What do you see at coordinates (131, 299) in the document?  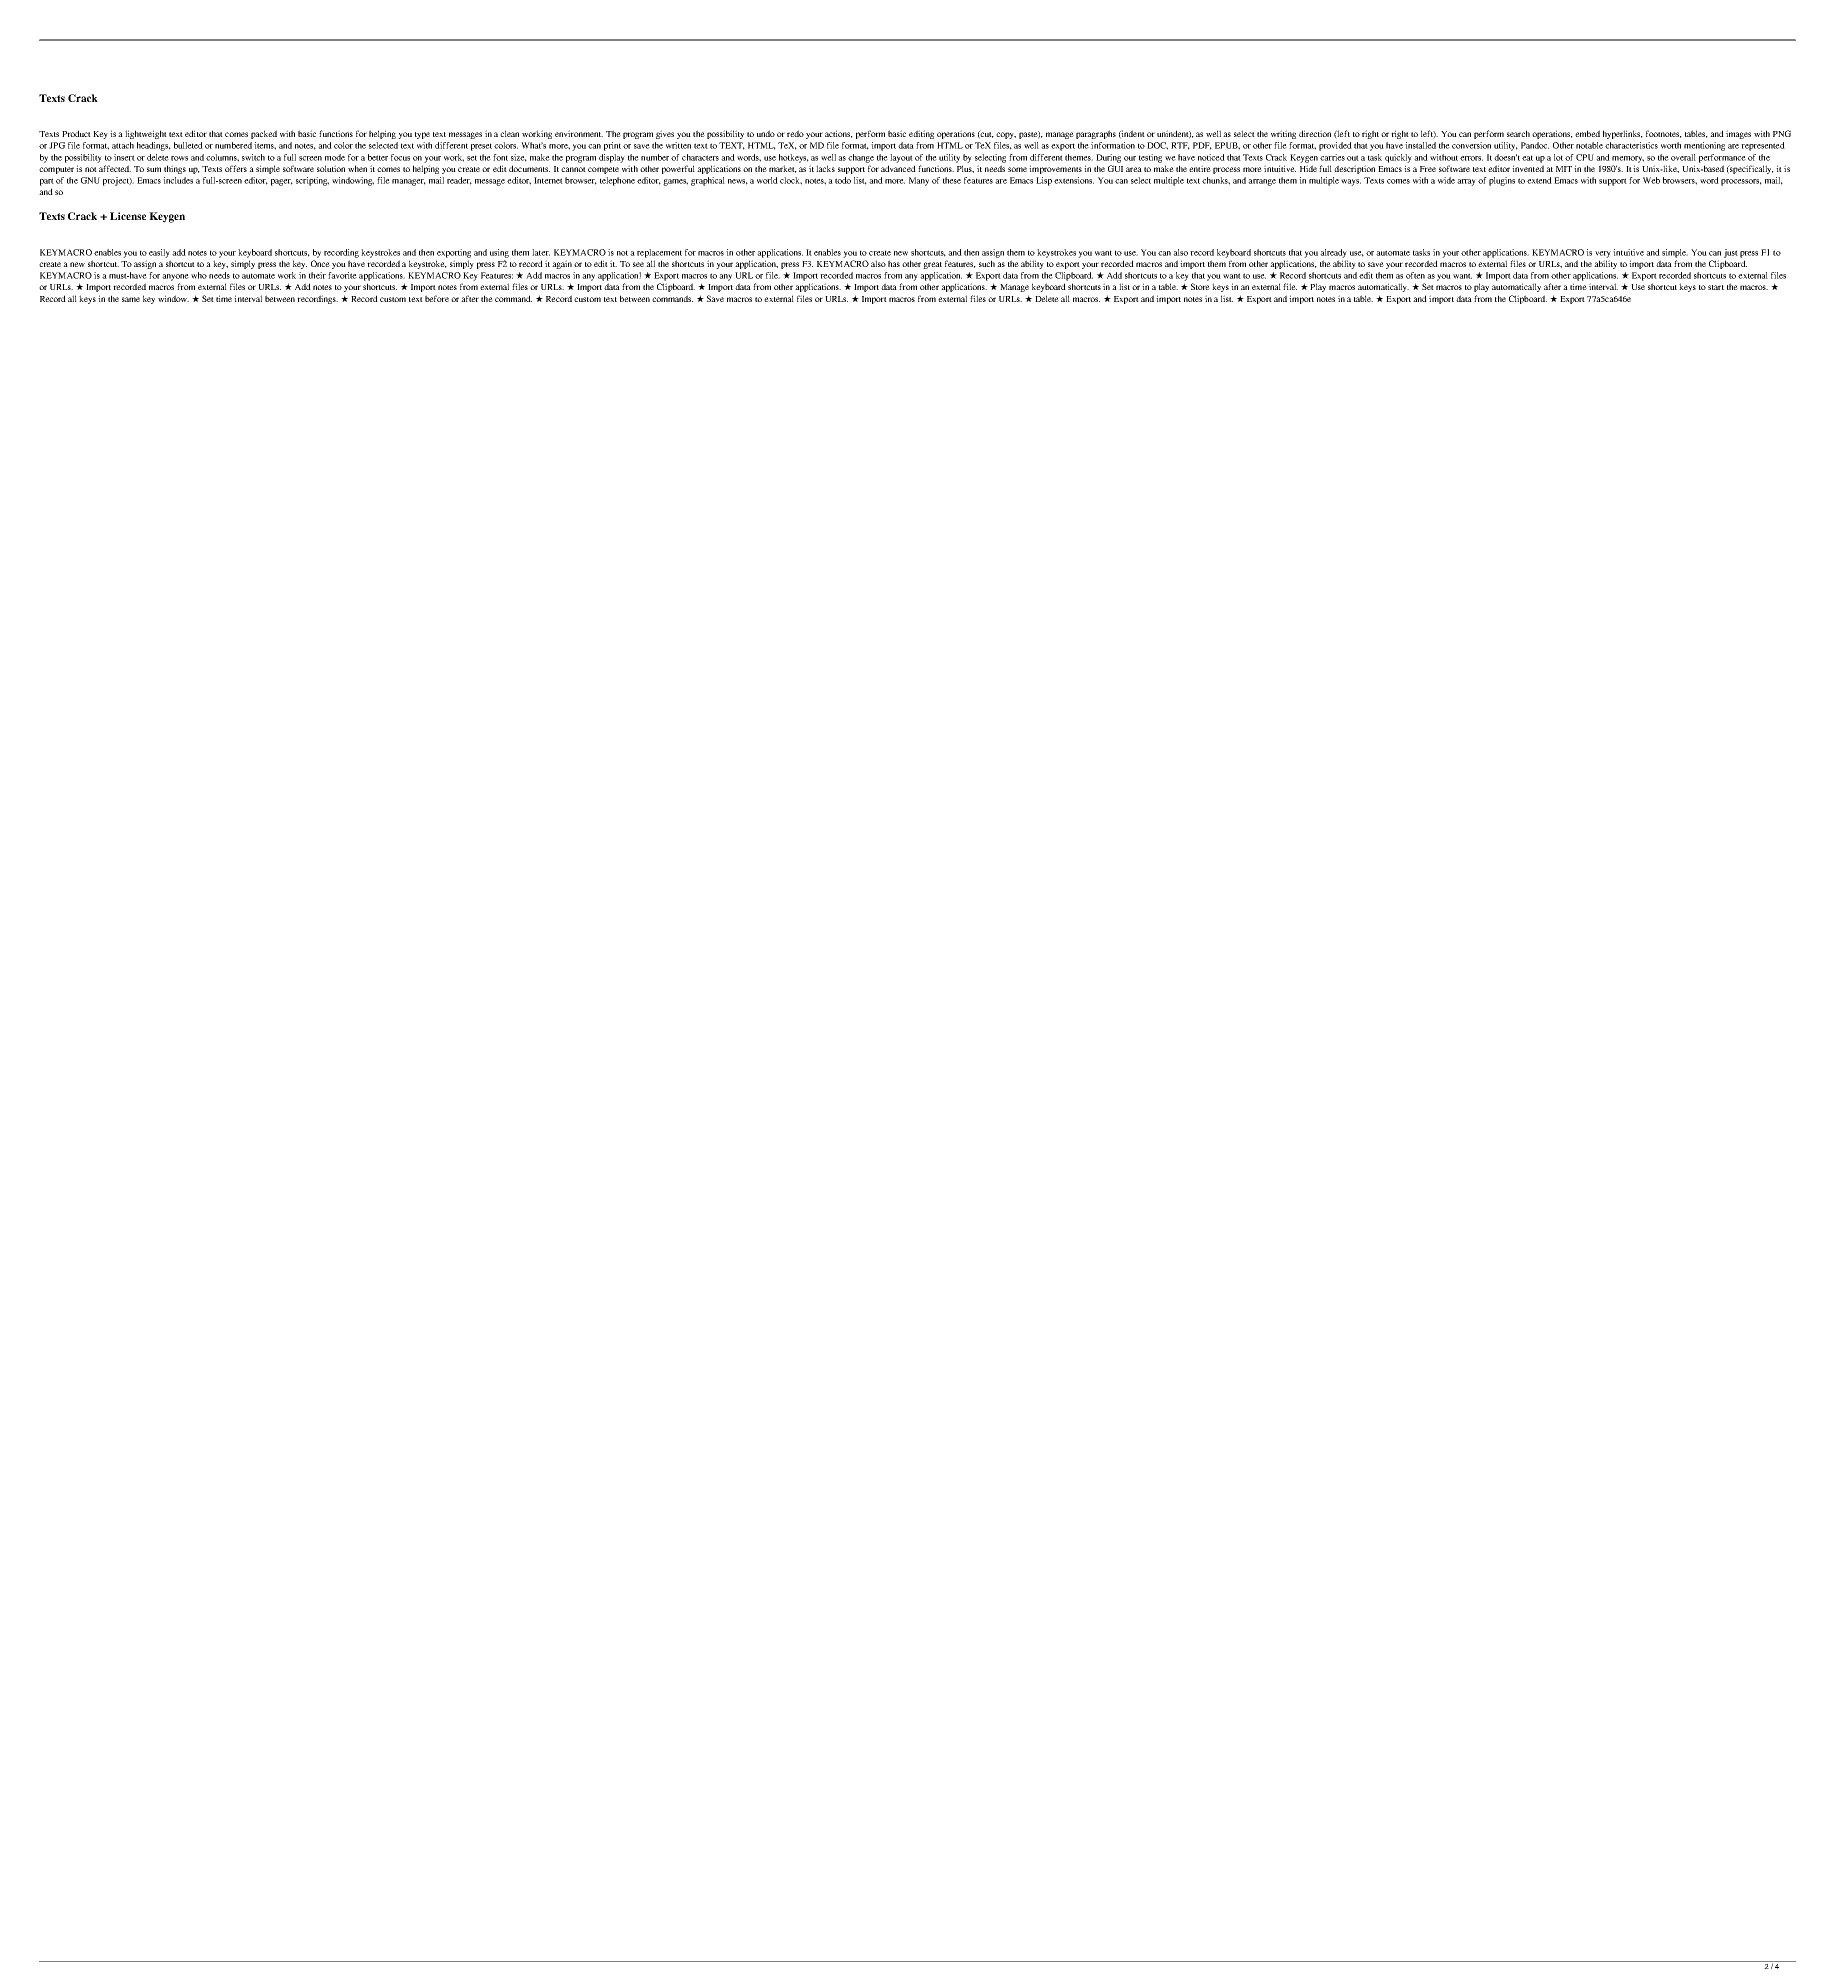 I see `same` at bounding box center [131, 299].
